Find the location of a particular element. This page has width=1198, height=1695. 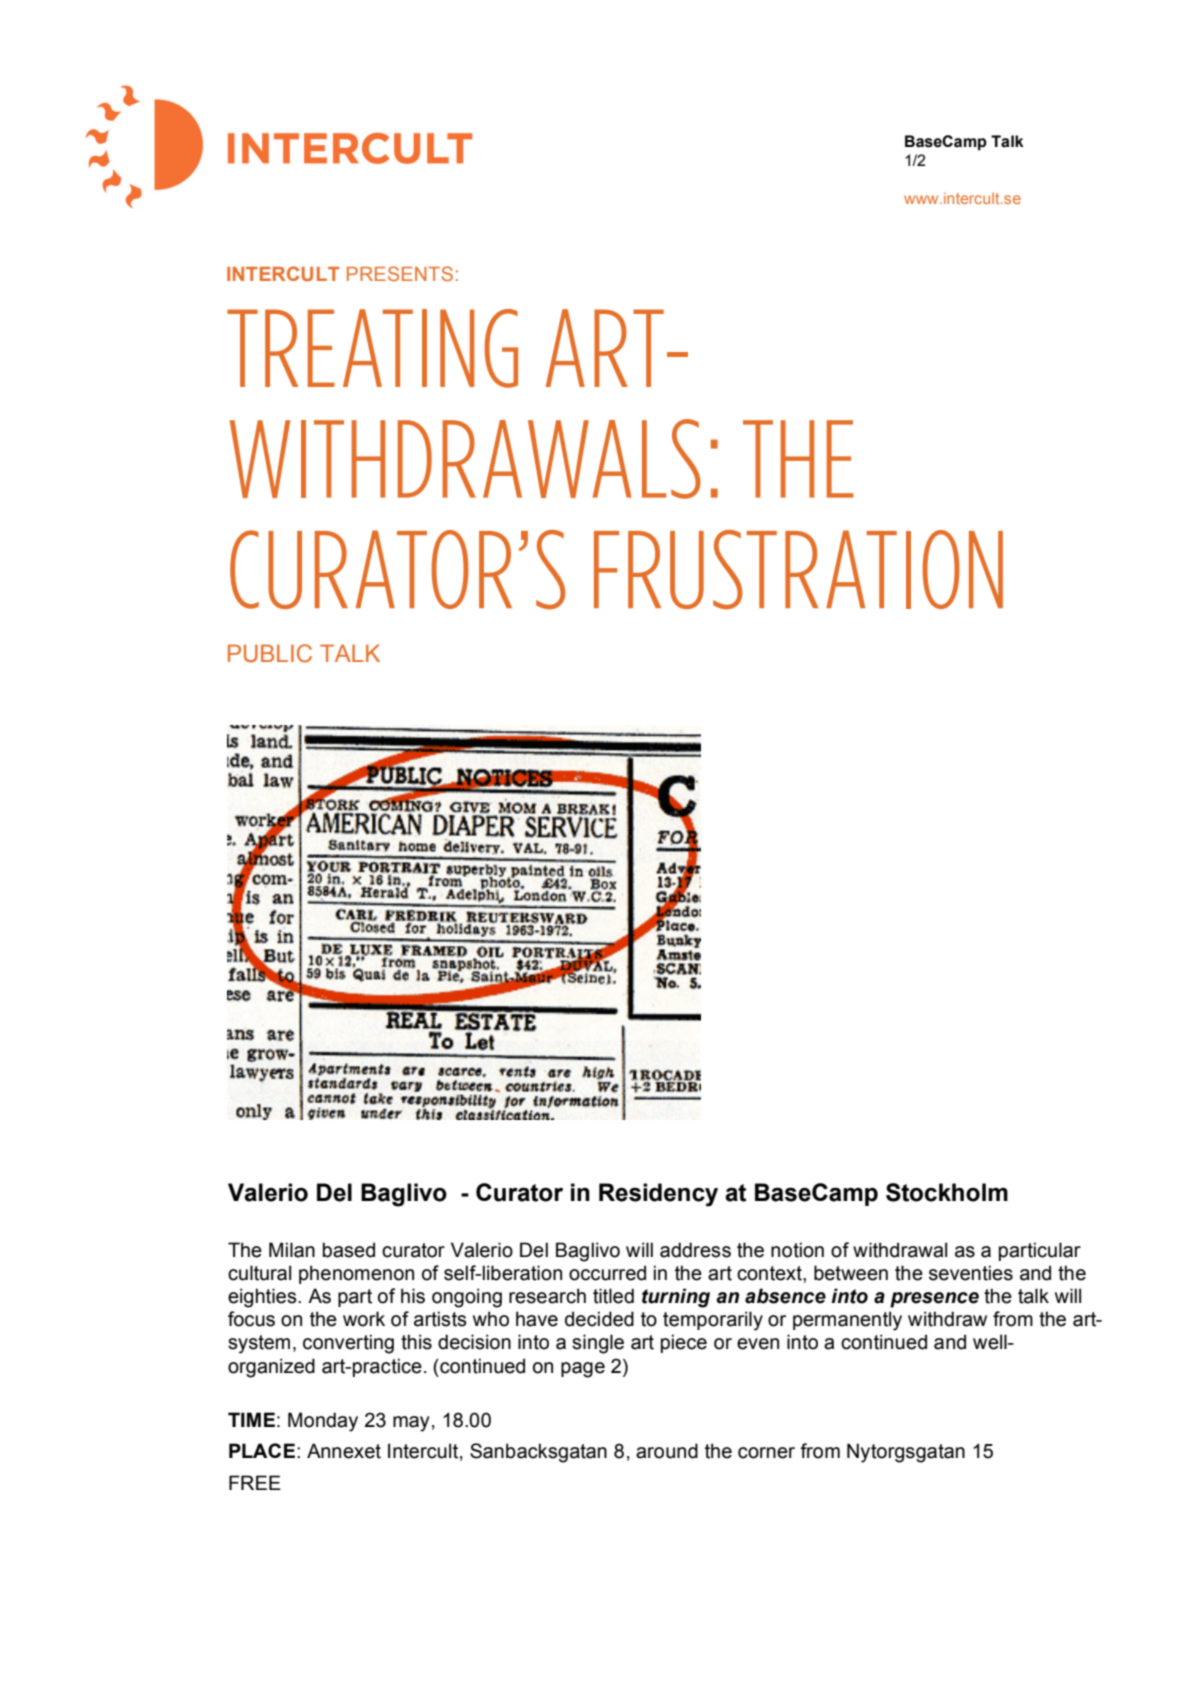

Monday is located at coordinates (323, 1422).
